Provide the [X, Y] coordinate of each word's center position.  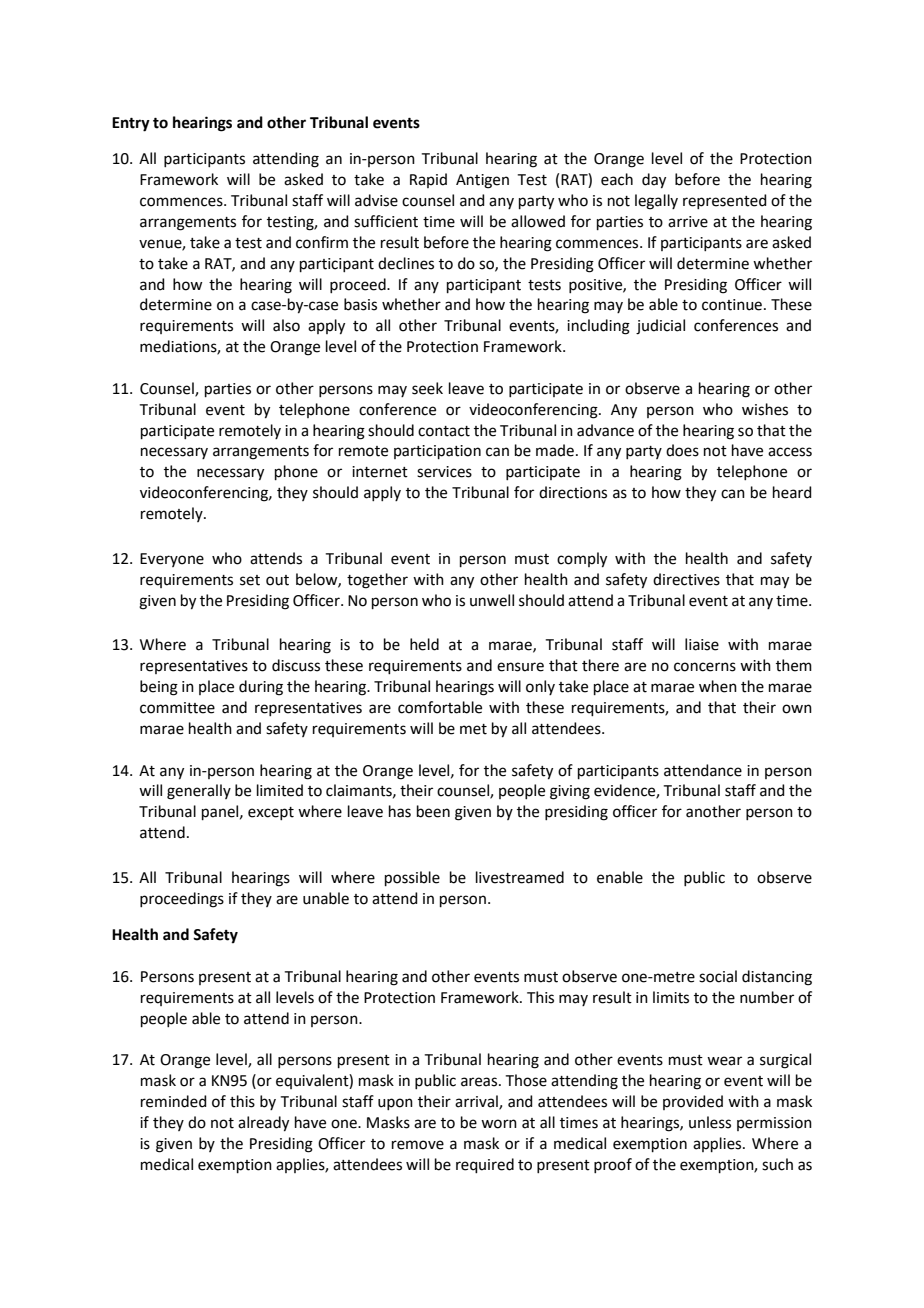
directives [686, 579]
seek [427, 388]
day [654, 181]
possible [412, 878]
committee [177, 708]
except [271, 813]
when [718, 686]
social [718, 976]
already [263, 1124]
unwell [492, 600]
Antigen [482, 181]
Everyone [172, 560]
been [433, 811]
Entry [131, 124]
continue [732, 305]
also [286, 325]
